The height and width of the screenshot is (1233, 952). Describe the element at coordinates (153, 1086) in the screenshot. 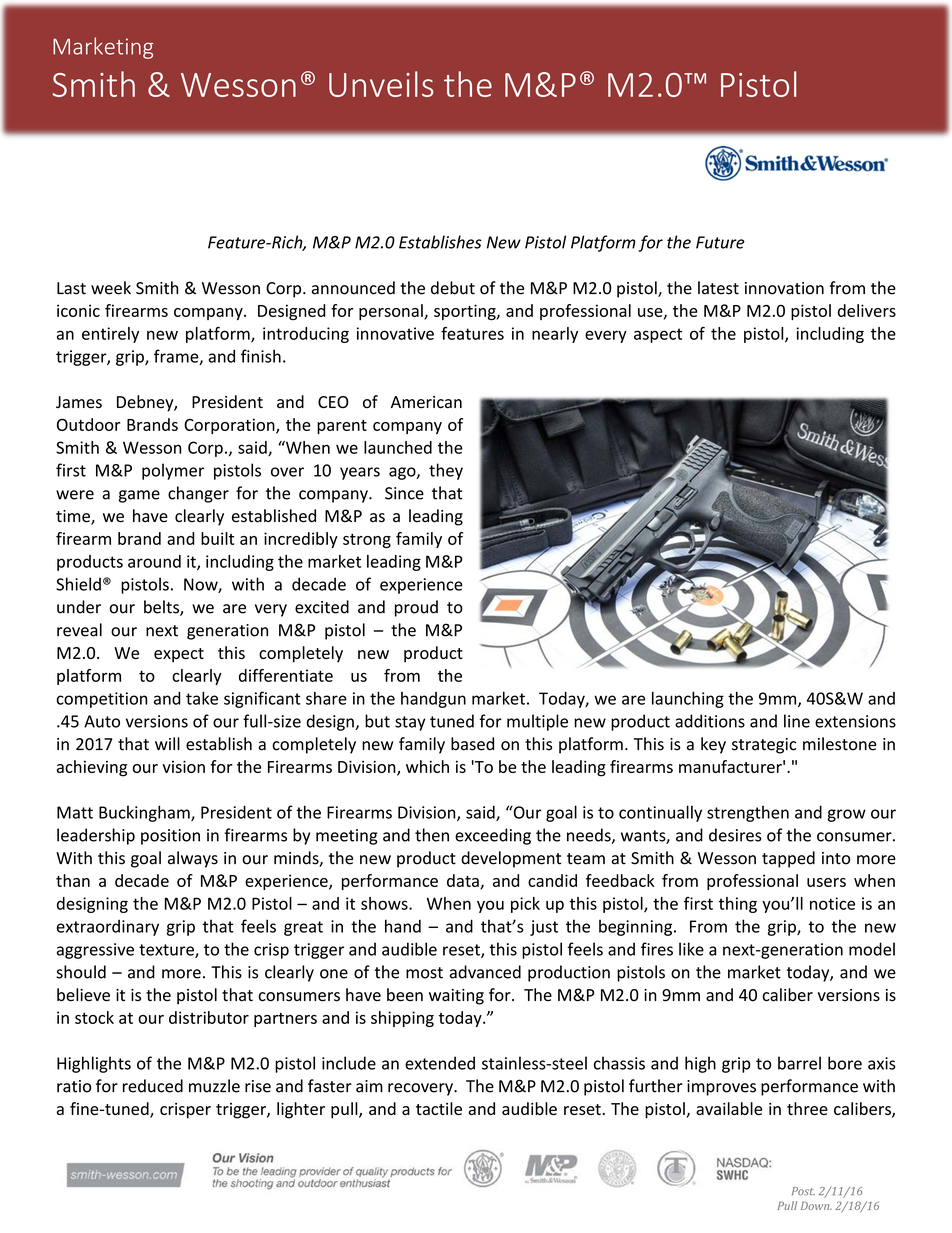

I see `reduced` at that location.
